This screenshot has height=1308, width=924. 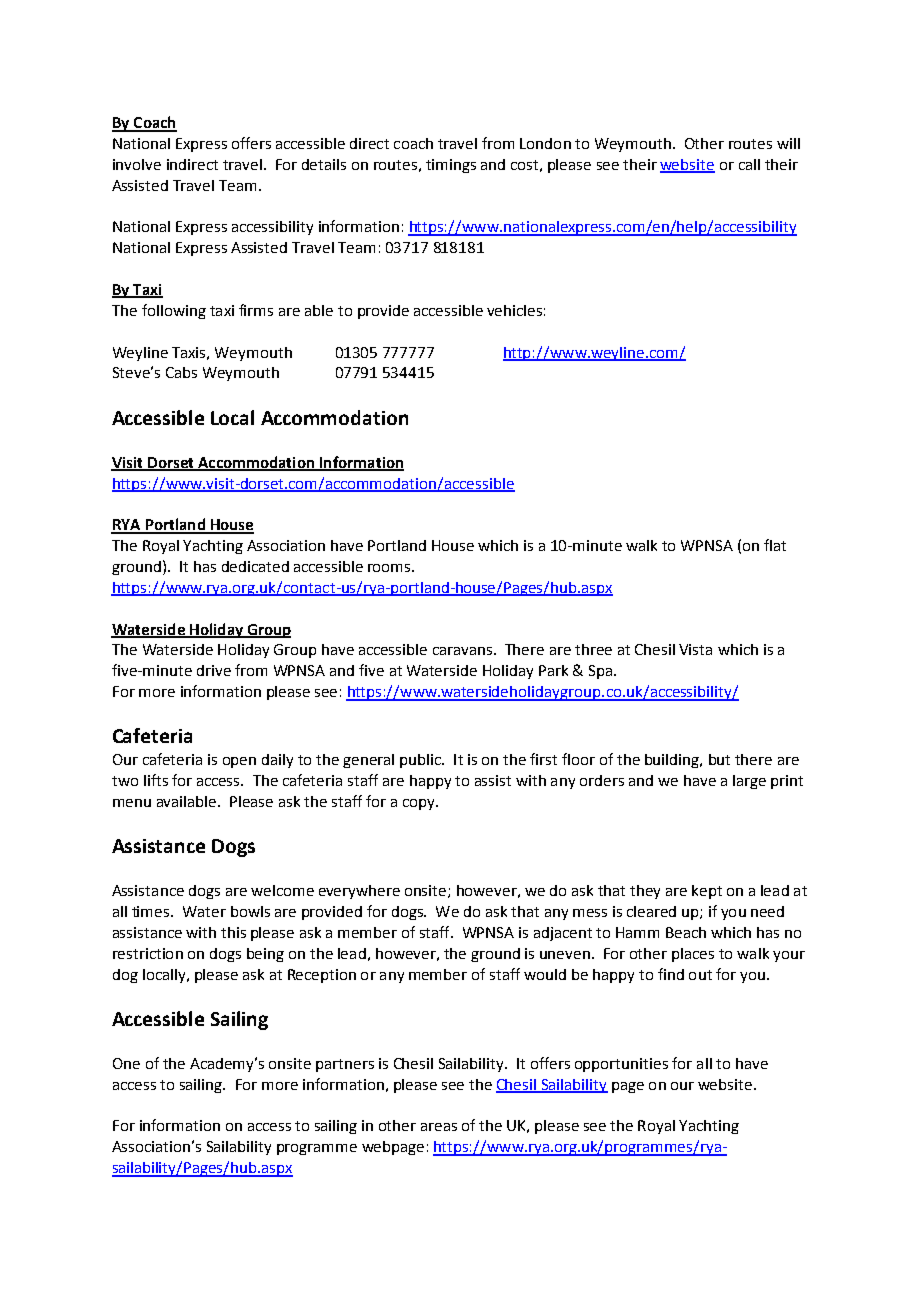 I want to click on opportunities, so click(x=621, y=1065).
